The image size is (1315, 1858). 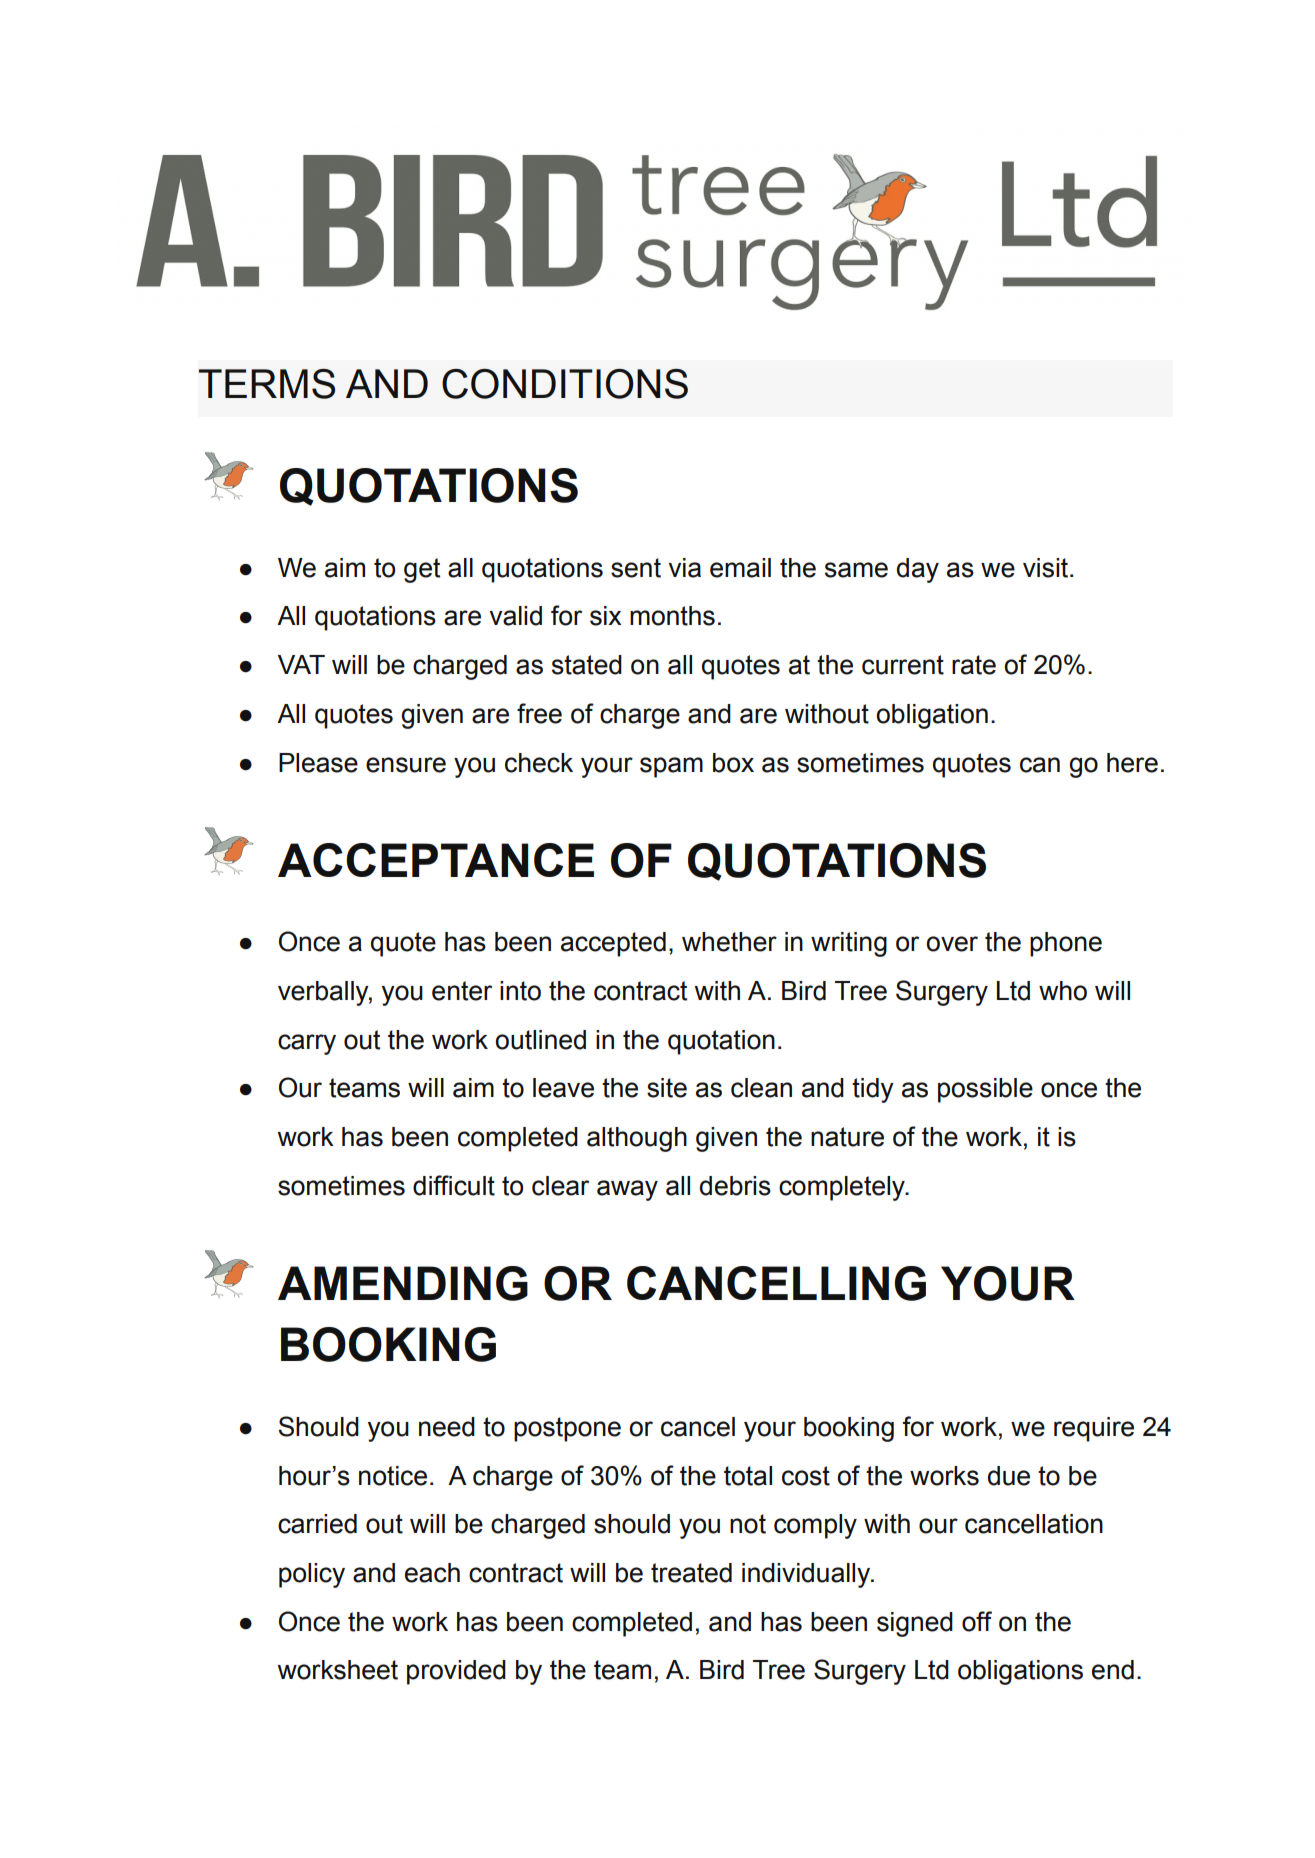 I want to click on TERMS, so click(x=267, y=384).
